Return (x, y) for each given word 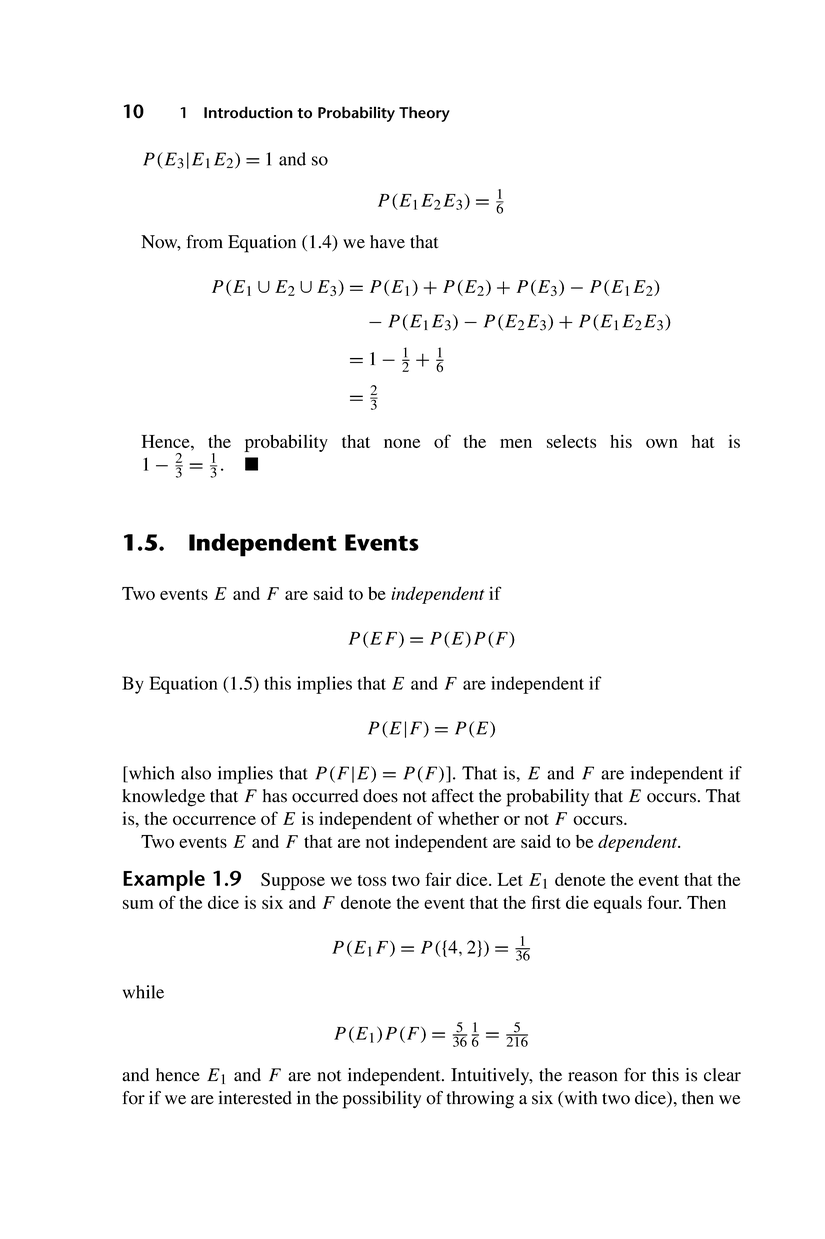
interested (255, 1098)
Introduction (248, 112)
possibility (382, 1100)
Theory (424, 114)
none (402, 443)
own (662, 443)
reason (593, 1077)
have (387, 242)
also (196, 773)
